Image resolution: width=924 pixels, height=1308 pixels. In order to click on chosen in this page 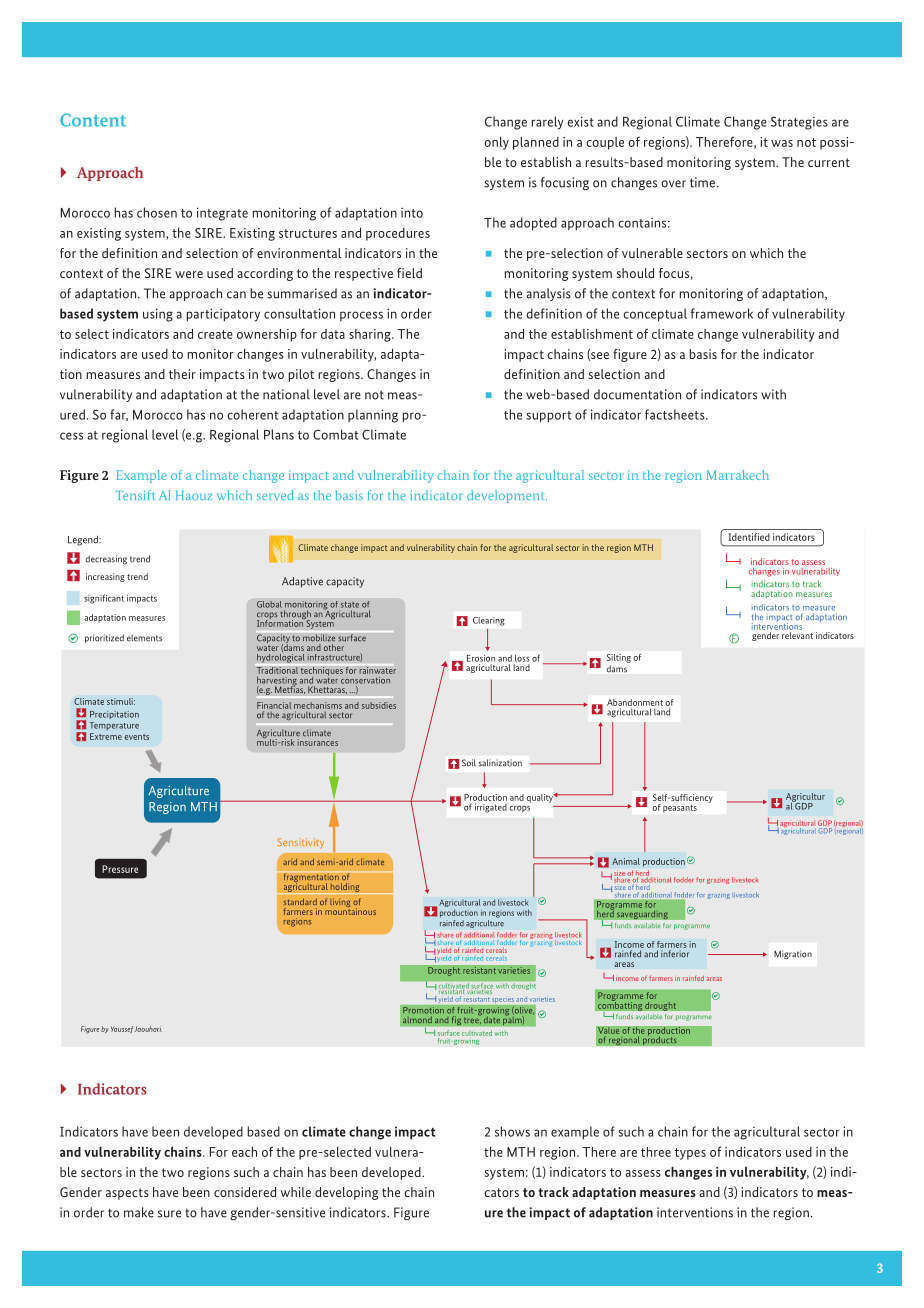, I will do `click(157, 212)`.
